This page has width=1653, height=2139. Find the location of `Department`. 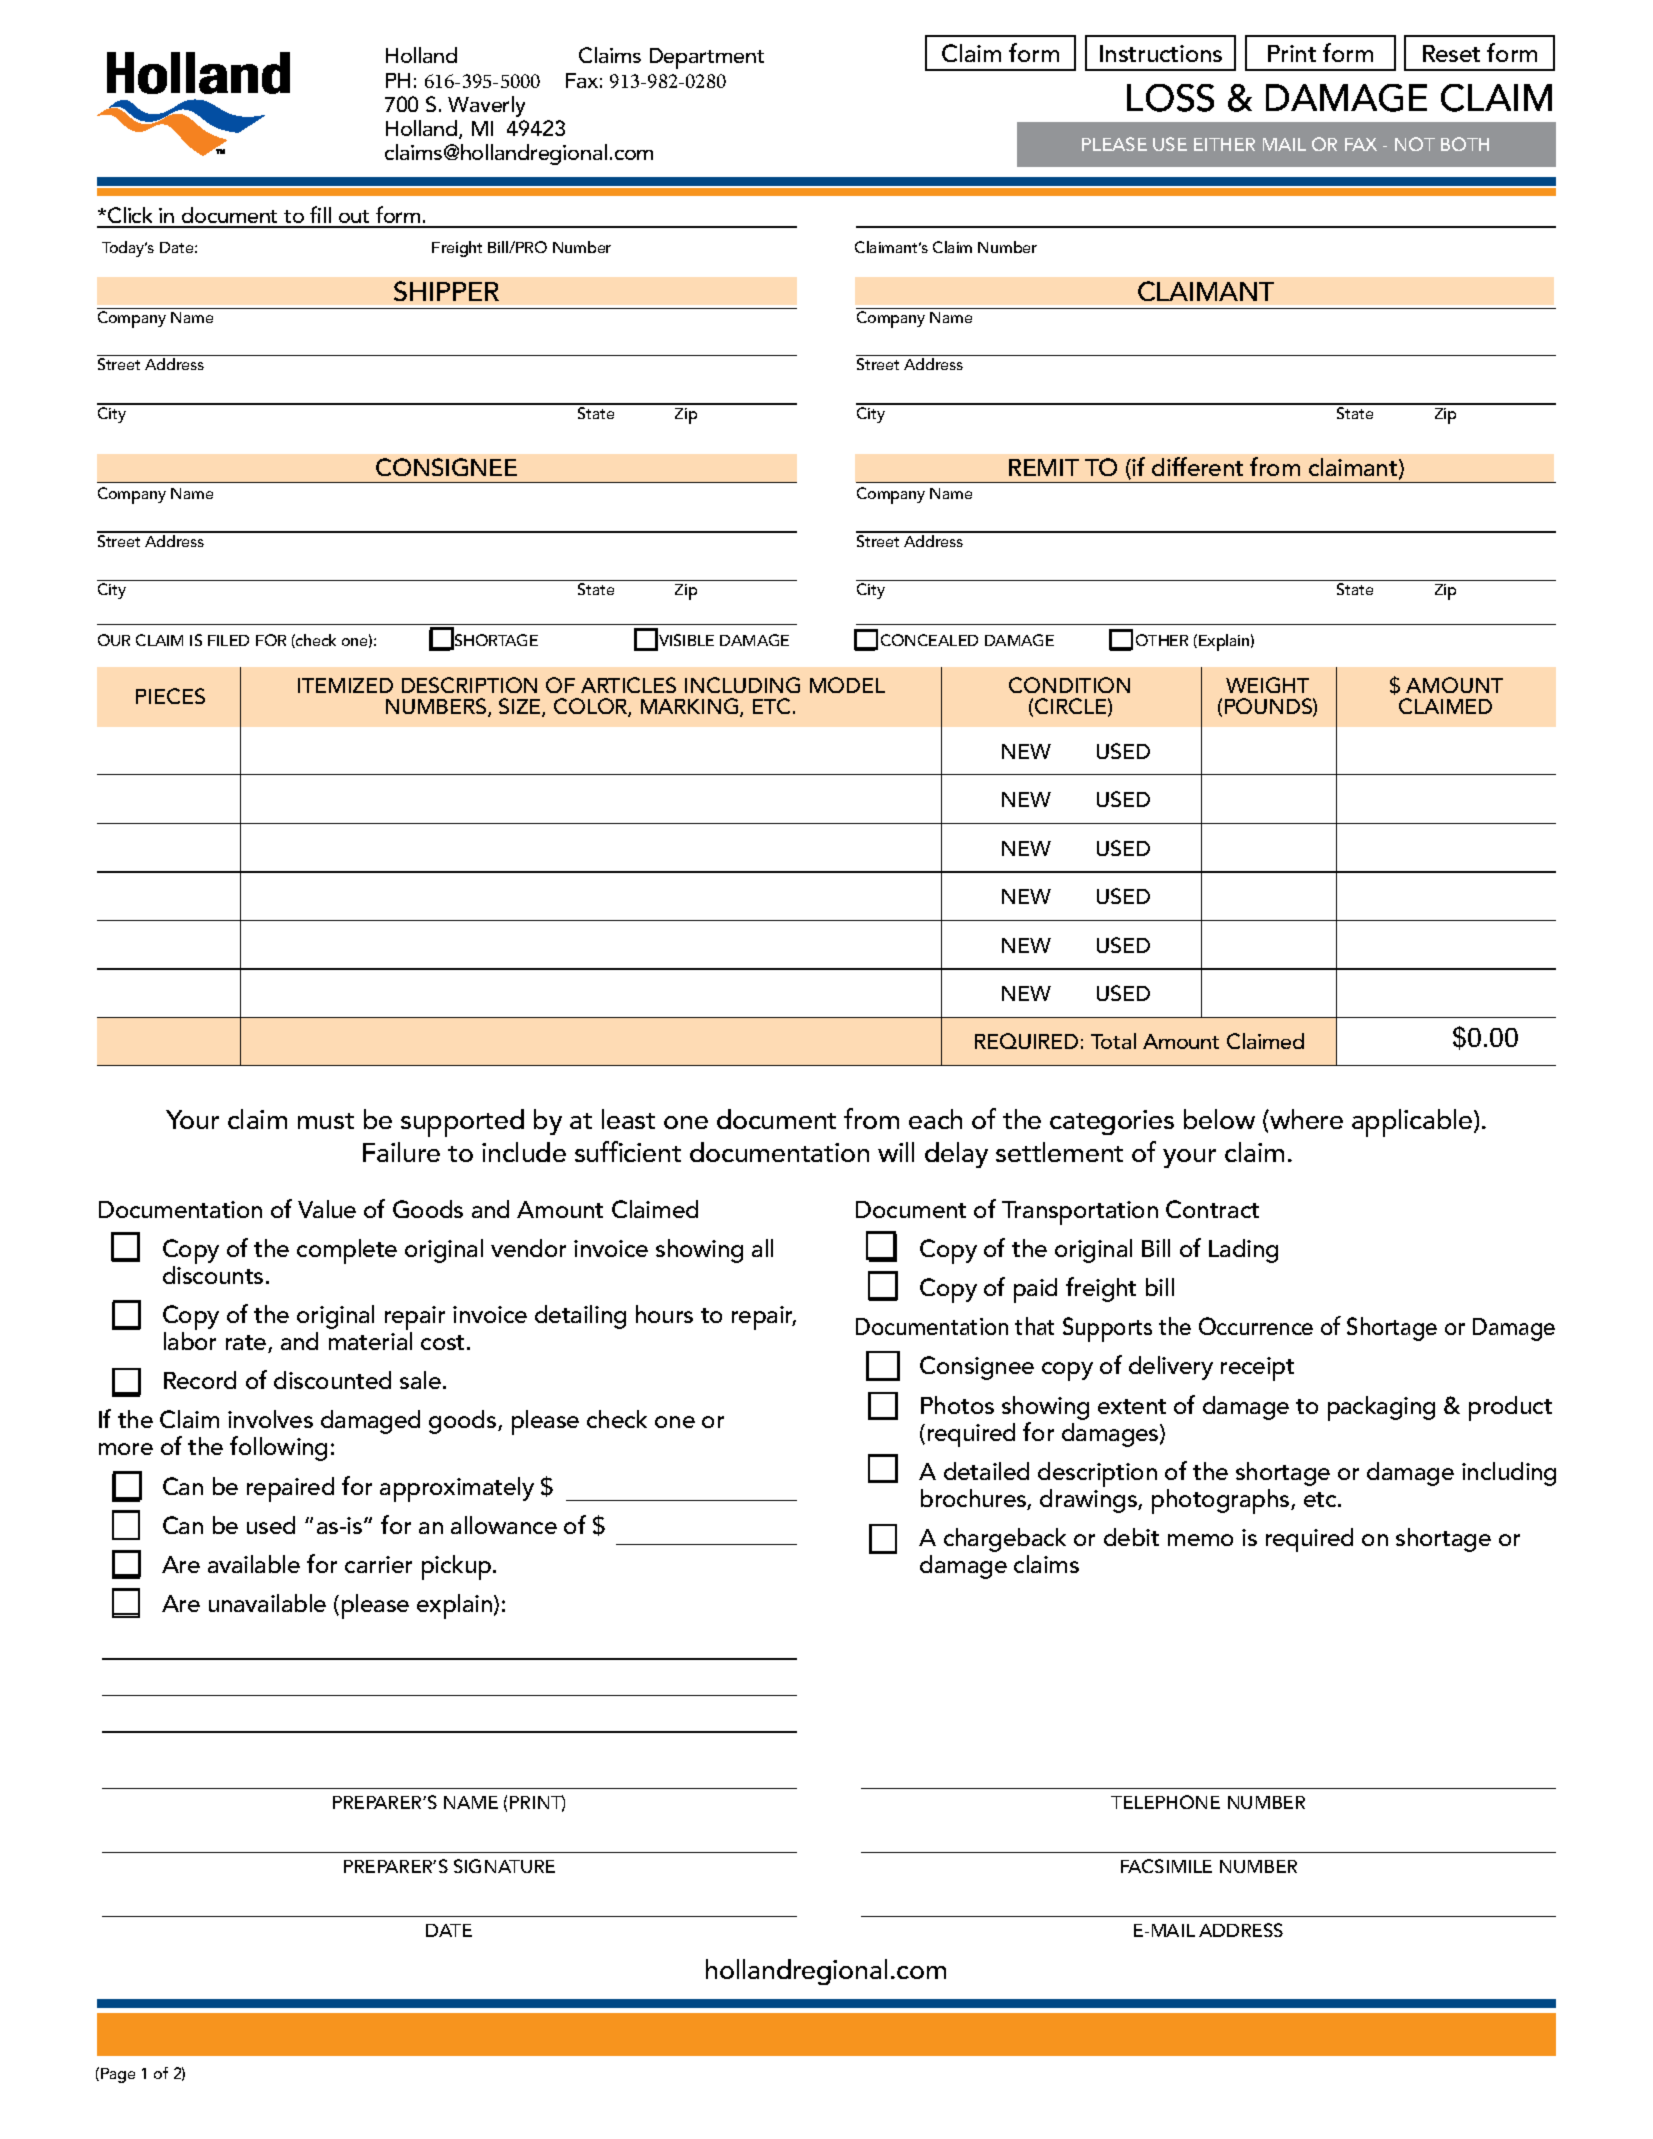

Department is located at coordinates (707, 58).
